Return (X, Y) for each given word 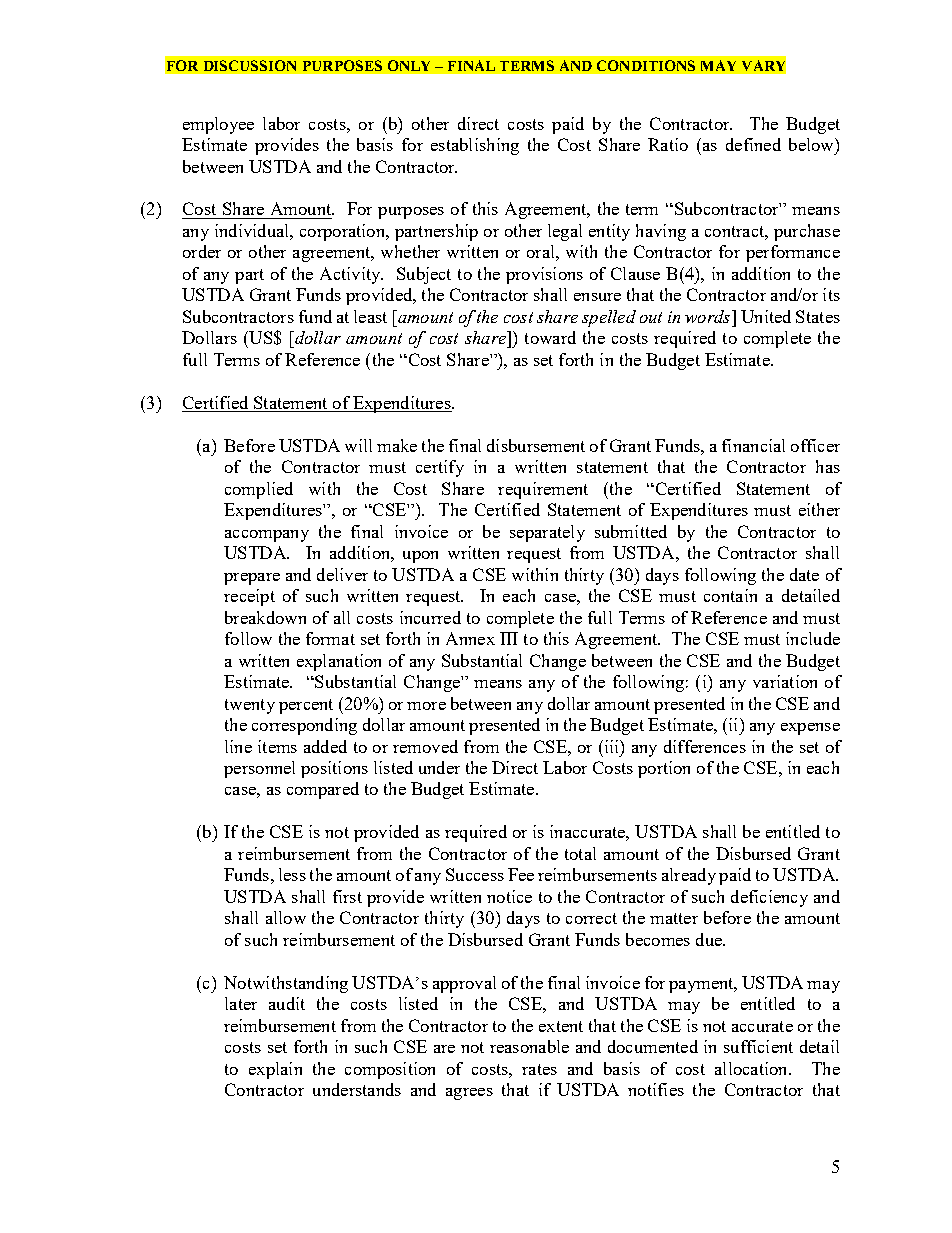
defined (753, 144)
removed (425, 746)
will (358, 445)
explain (275, 1070)
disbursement (536, 445)
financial (753, 445)
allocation (752, 1068)
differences (705, 746)
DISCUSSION (250, 65)
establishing (475, 146)
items (277, 746)
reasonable (529, 1046)
